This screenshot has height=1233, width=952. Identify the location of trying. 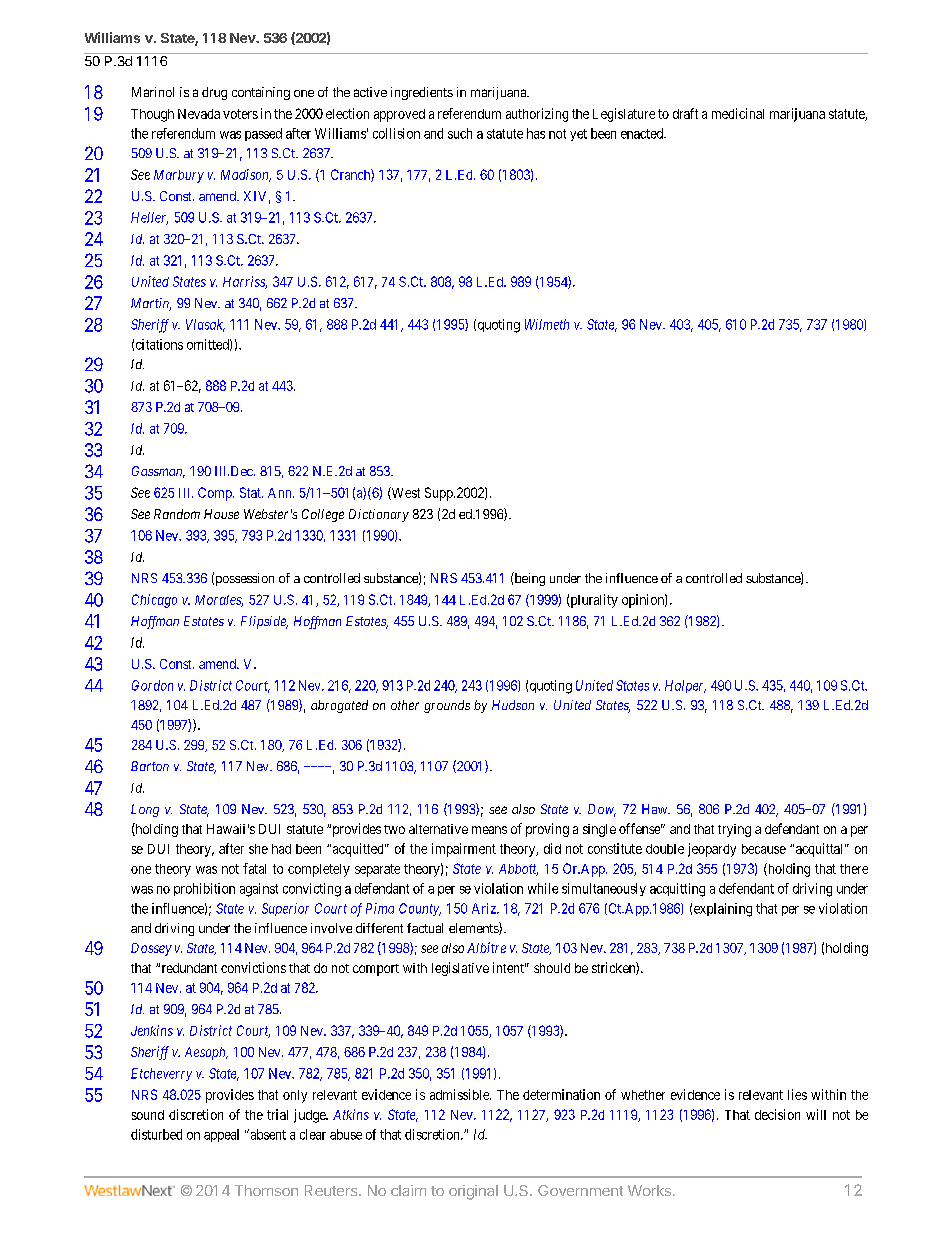
(734, 830).
